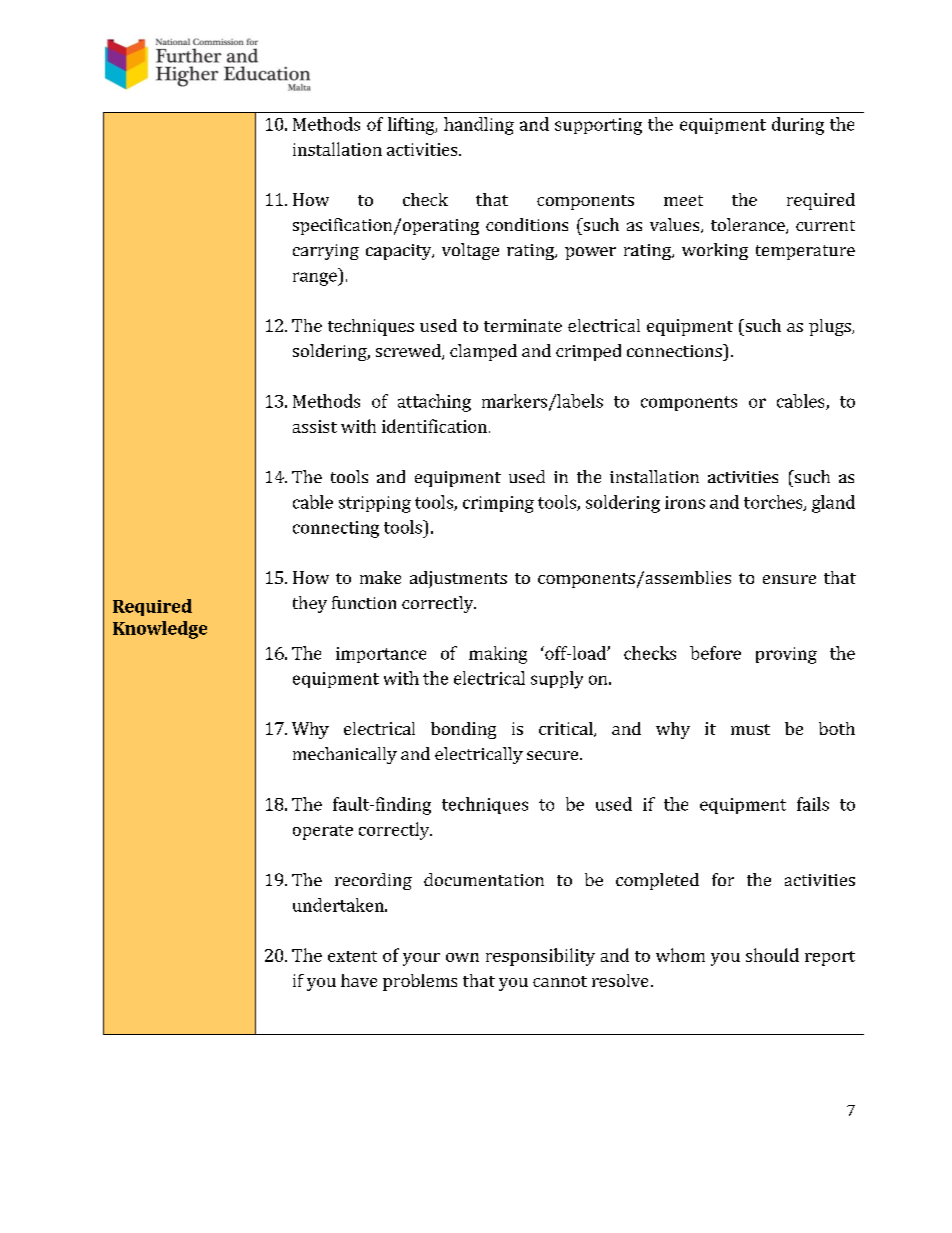  Describe the element at coordinates (463, 730) in the image. I see `bonding` at that location.
